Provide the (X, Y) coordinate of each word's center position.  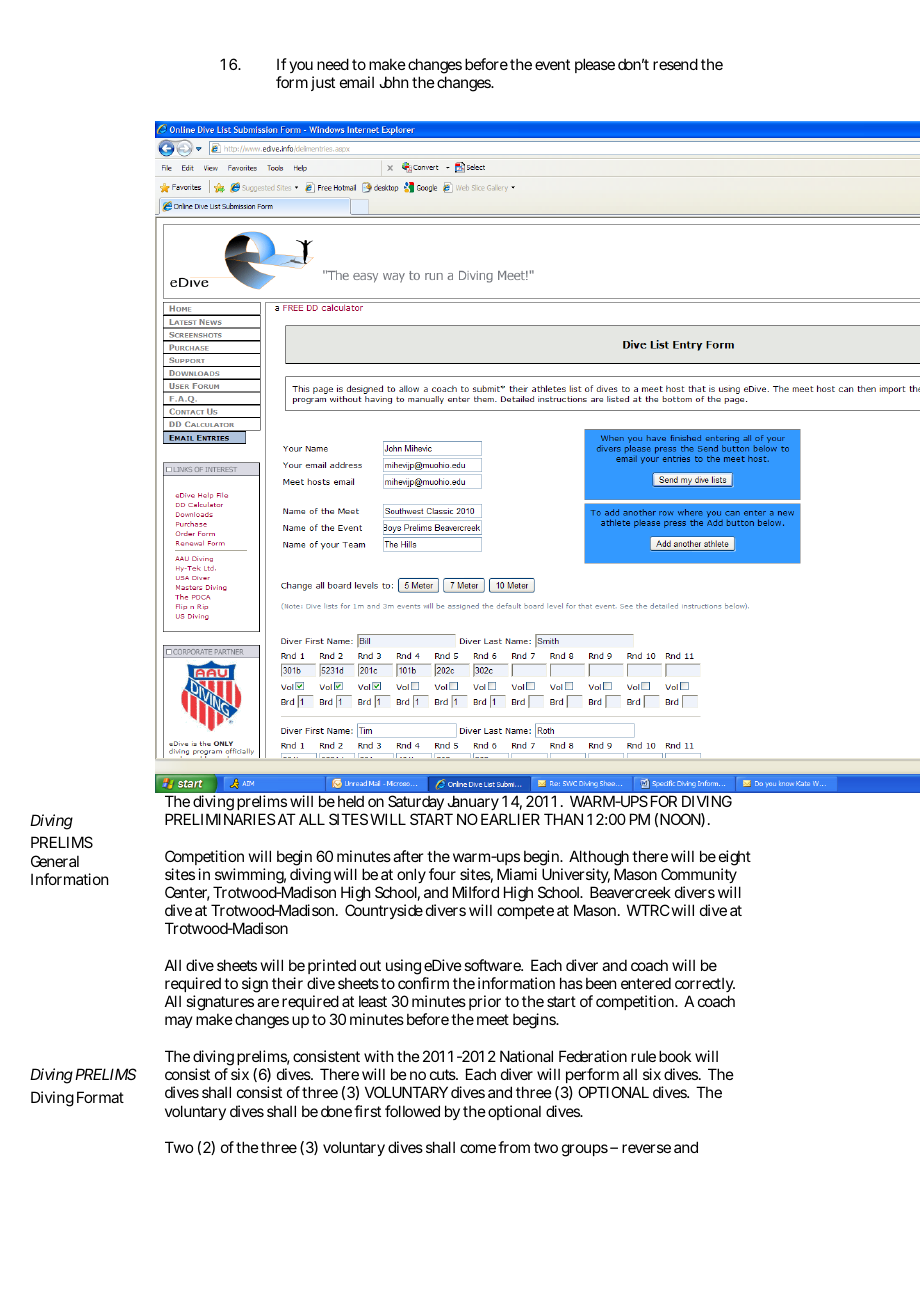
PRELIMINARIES (220, 819)
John (393, 82)
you (301, 69)
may (179, 1022)
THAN (563, 819)
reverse (646, 1148)
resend (675, 64)
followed (412, 1111)
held (351, 801)
